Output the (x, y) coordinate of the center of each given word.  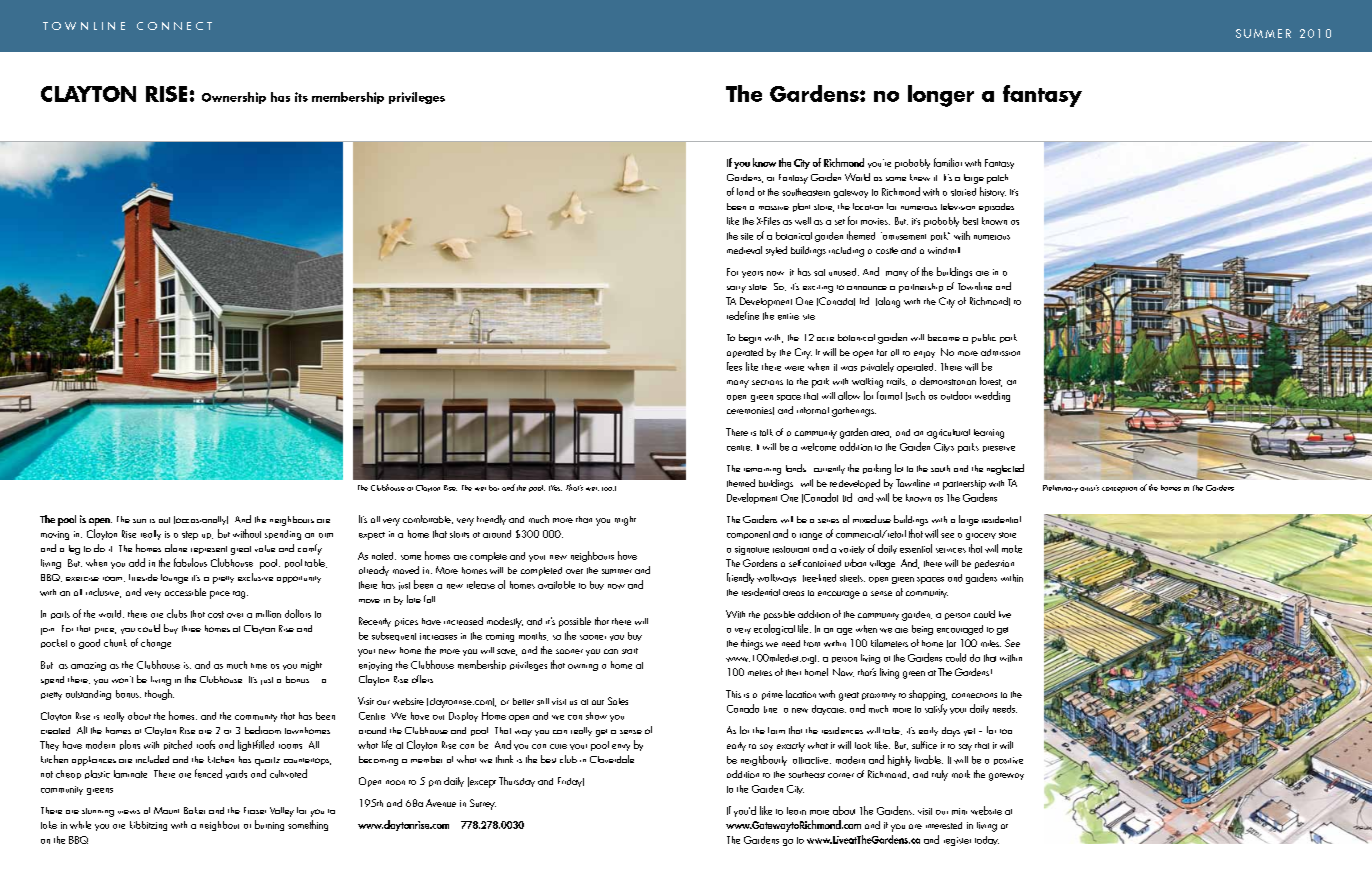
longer (941, 96)
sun (139, 521)
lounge (174, 579)
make (1012, 549)
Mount (166, 810)
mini (959, 811)
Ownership (234, 98)
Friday (571, 782)
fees (734, 366)
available (556, 585)
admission (1000, 352)
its (301, 97)
